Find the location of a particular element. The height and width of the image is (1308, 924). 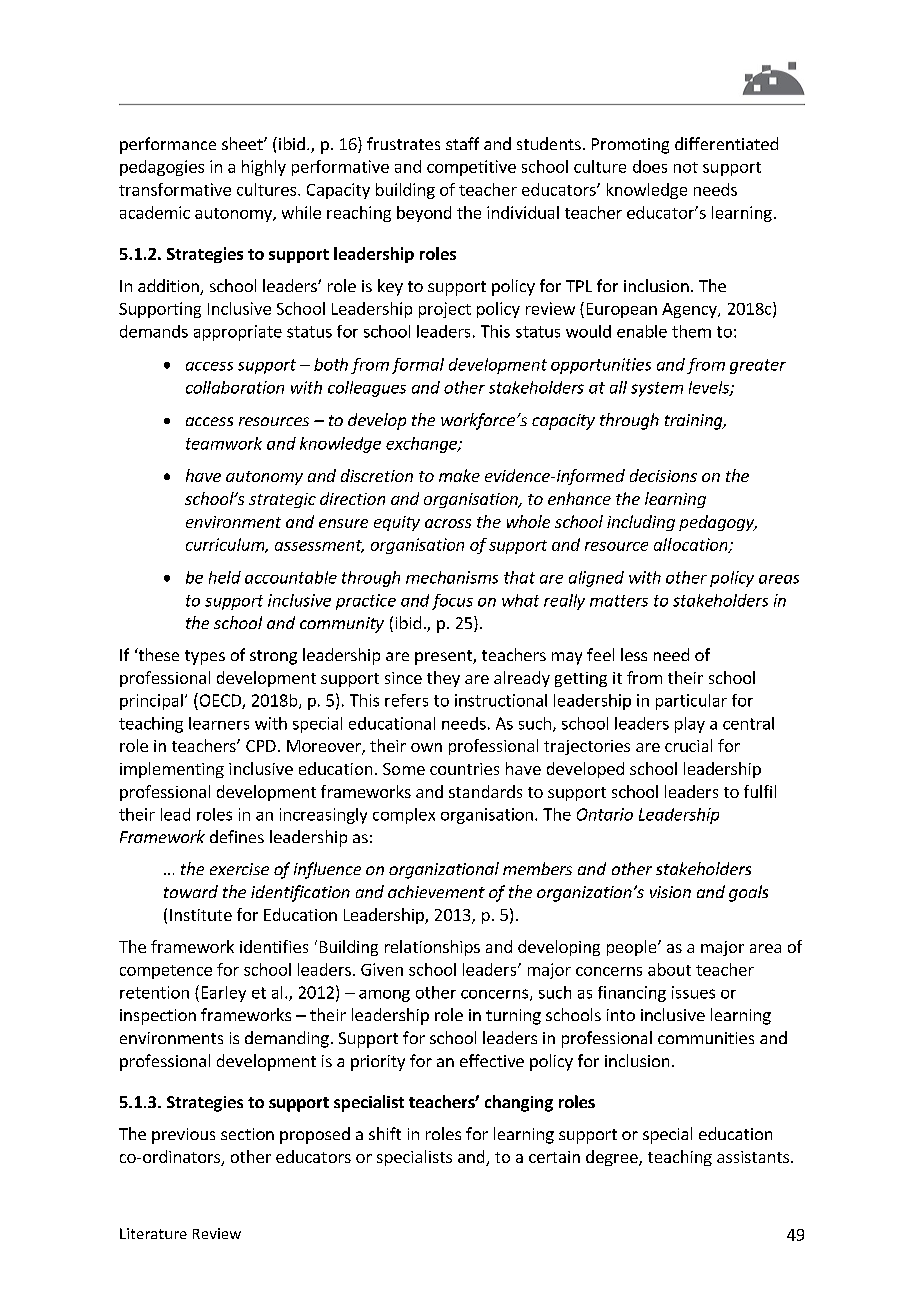

allocation is located at coordinates (692, 545).
